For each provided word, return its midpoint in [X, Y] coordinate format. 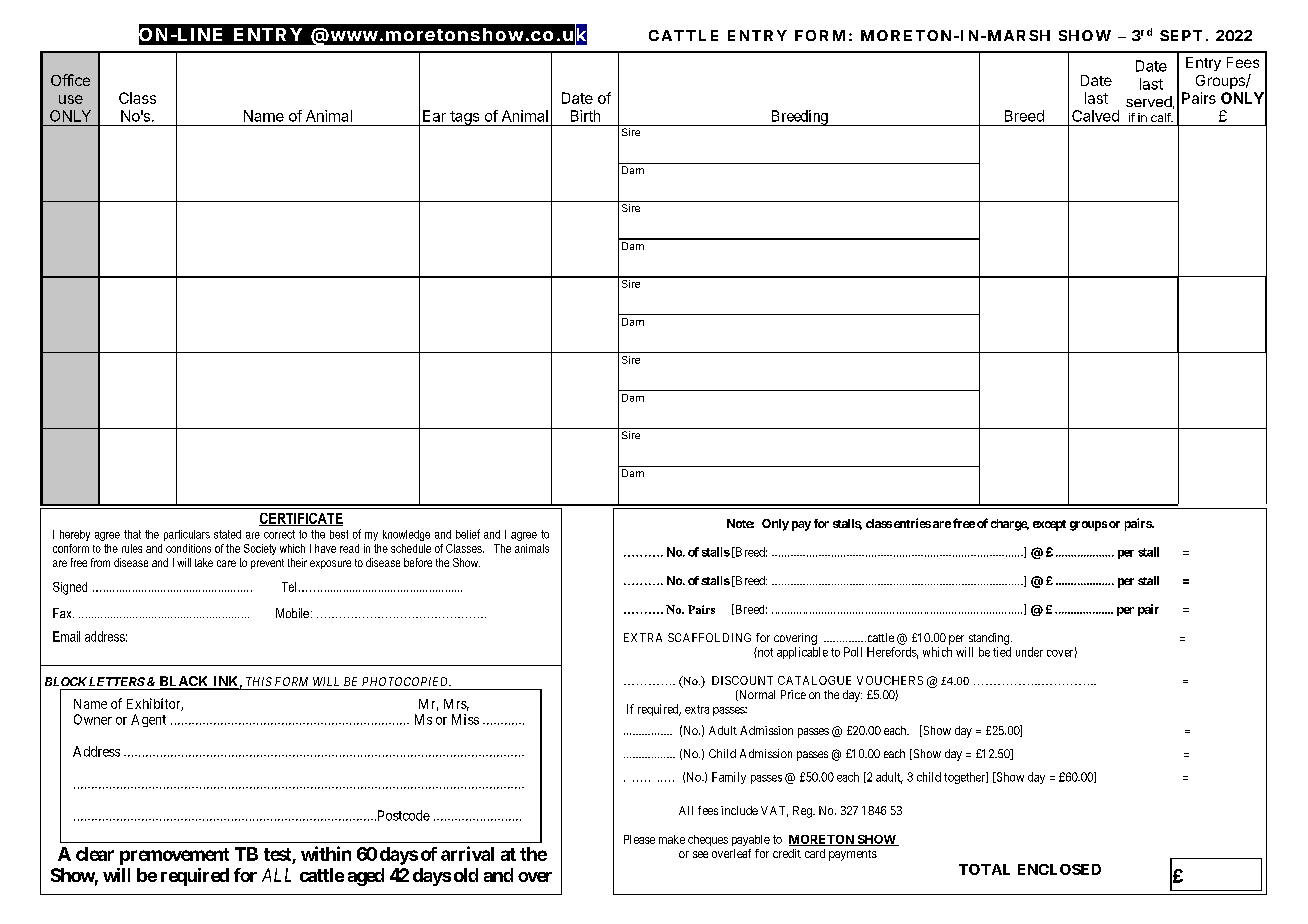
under [1029, 652]
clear [95, 854]
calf [1161, 117]
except [1049, 525]
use [71, 99]
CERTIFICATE [301, 519]
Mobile [292, 613]
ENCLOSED [1059, 869]
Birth [585, 116]
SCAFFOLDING [709, 637]
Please [639, 839]
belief [468, 534]
